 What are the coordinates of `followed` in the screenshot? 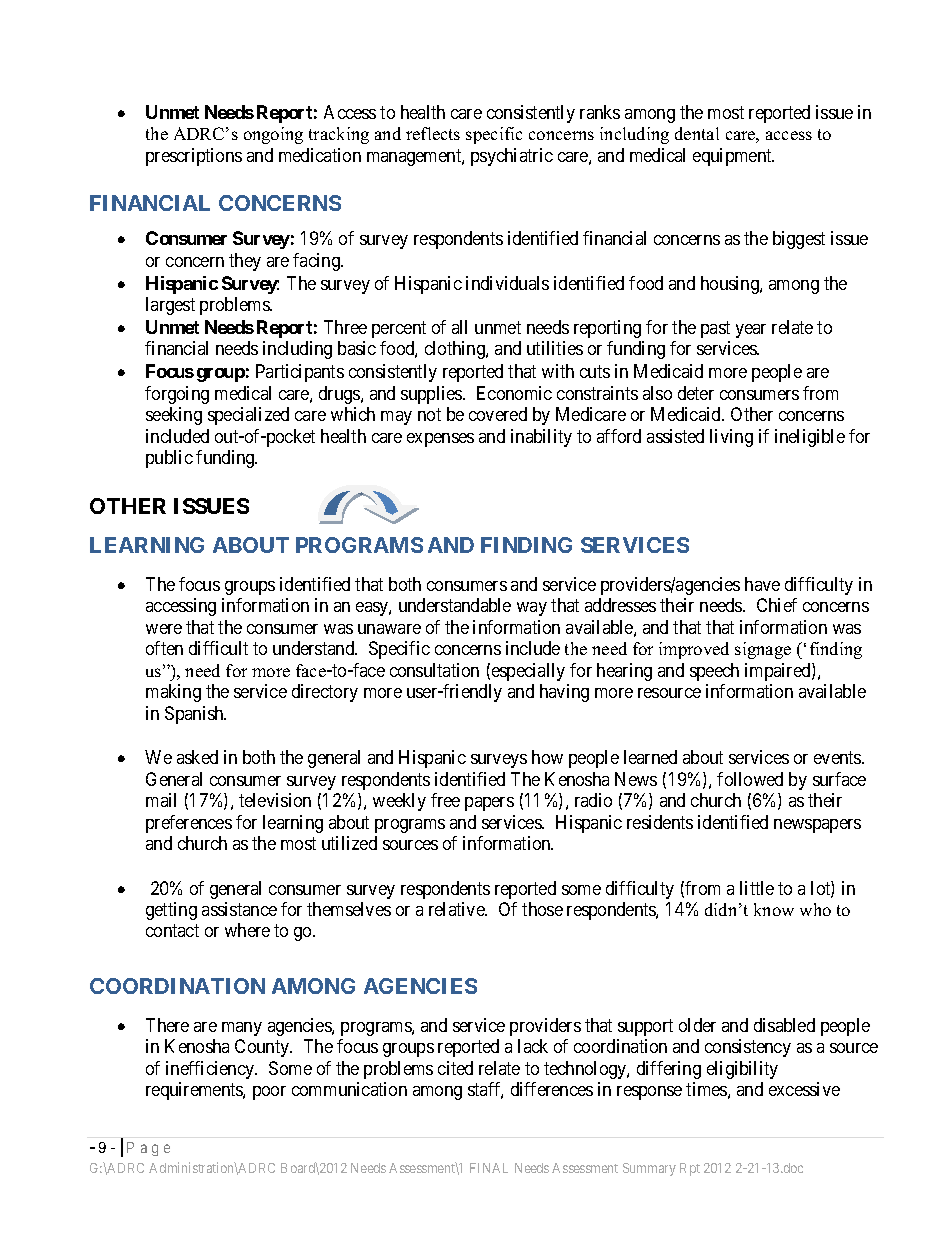 It's located at (750, 779).
